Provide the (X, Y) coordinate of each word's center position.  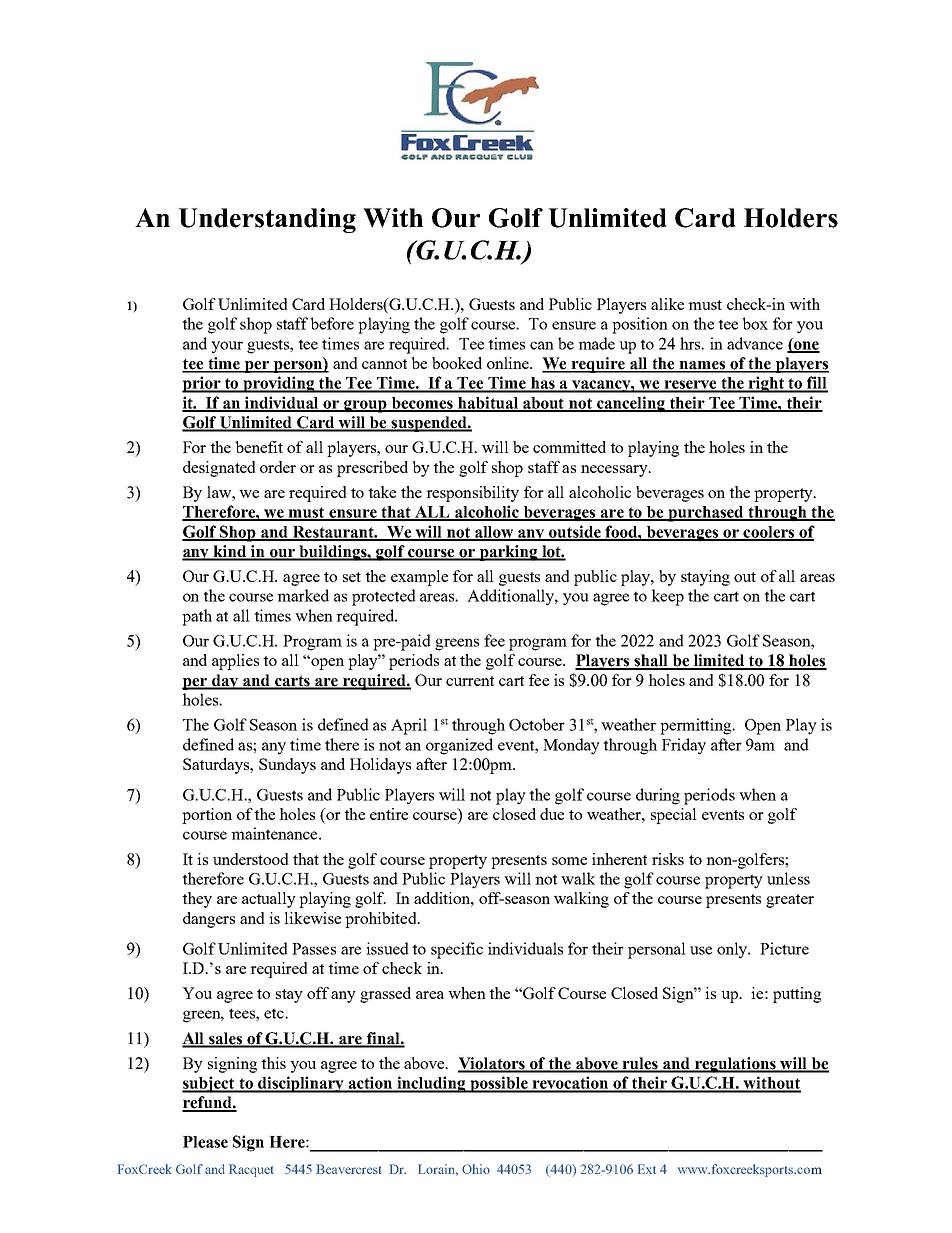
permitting (697, 726)
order (278, 467)
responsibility (472, 494)
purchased (706, 514)
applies (235, 662)
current (470, 681)
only (733, 950)
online (509, 363)
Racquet (251, 1170)
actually (269, 900)
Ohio (476, 1169)
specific (457, 950)
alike (667, 304)
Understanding (267, 220)
